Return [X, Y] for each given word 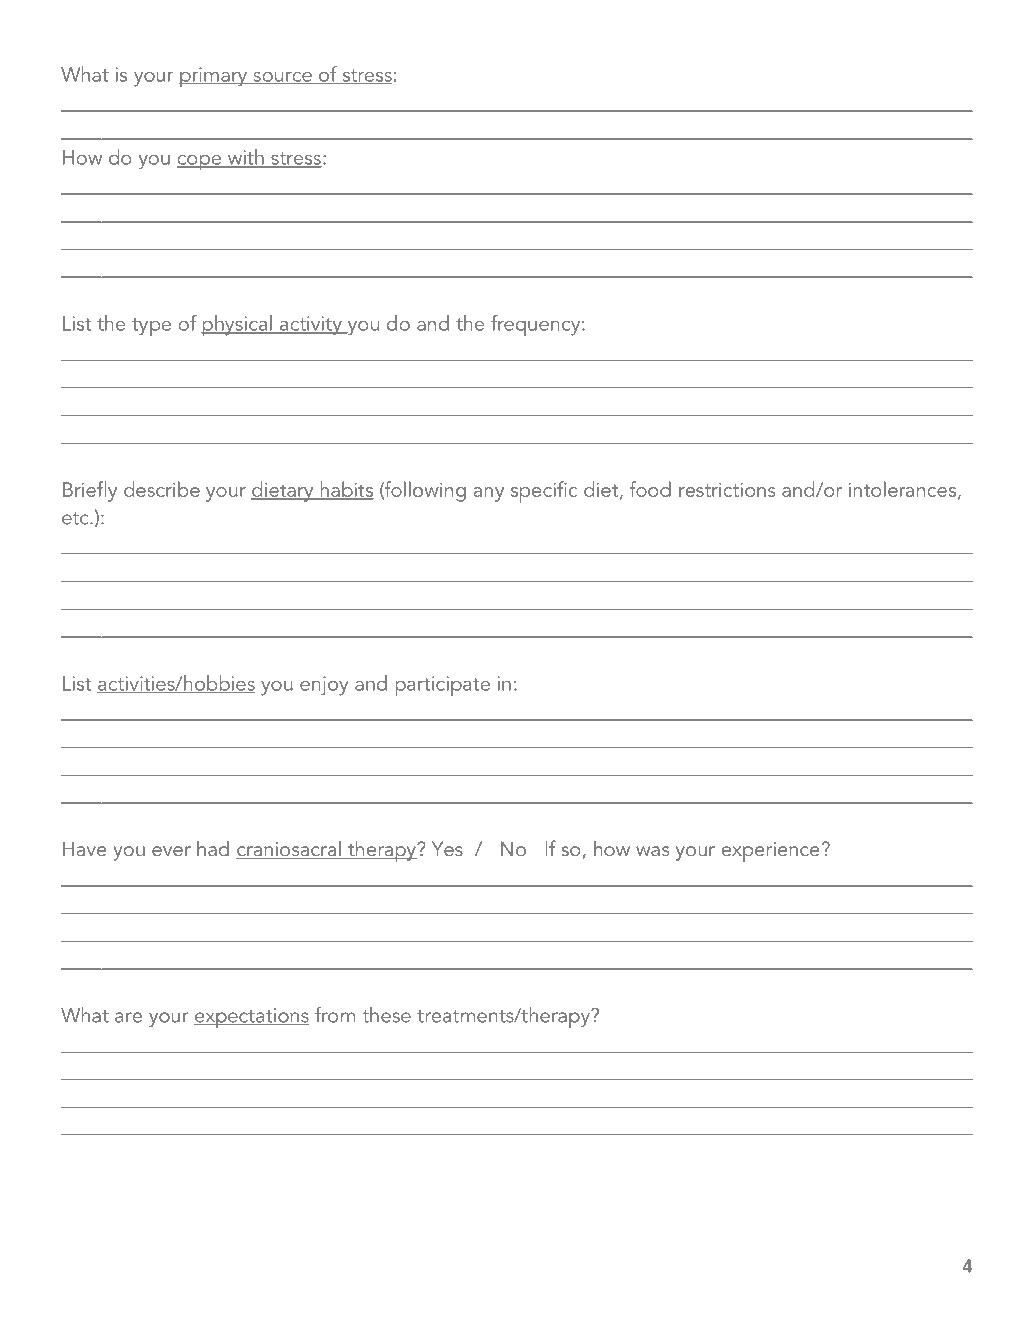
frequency [537, 326]
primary [214, 77]
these [387, 1015]
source [282, 78]
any [489, 494]
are [128, 1017]
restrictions [727, 489]
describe [162, 489]
